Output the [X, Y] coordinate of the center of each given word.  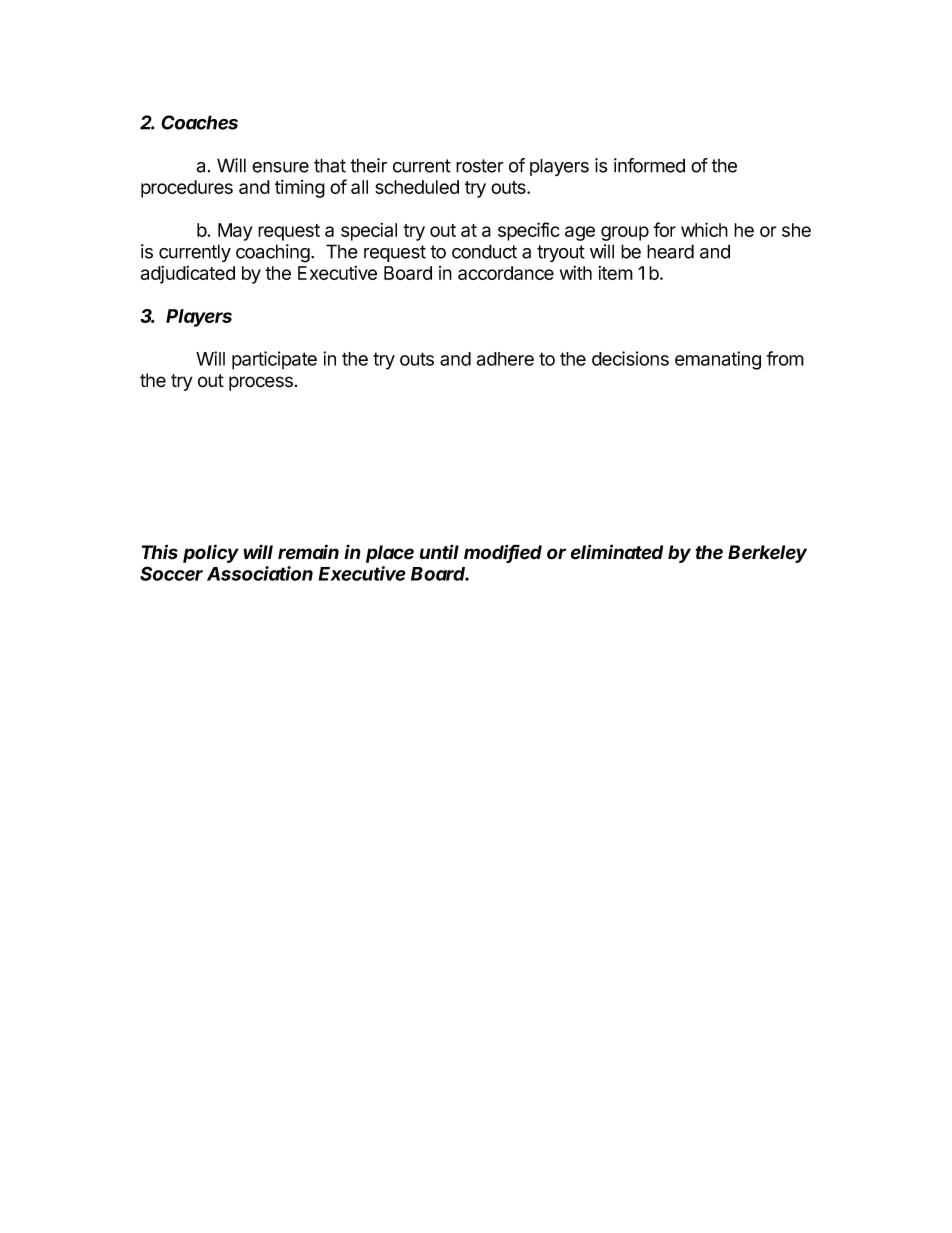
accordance [506, 273]
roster [480, 166]
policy [211, 553]
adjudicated [188, 275]
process [261, 383]
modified [503, 553]
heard [670, 251]
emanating [718, 360]
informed [649, 165]
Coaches [199, 122]
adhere [505, 359]
